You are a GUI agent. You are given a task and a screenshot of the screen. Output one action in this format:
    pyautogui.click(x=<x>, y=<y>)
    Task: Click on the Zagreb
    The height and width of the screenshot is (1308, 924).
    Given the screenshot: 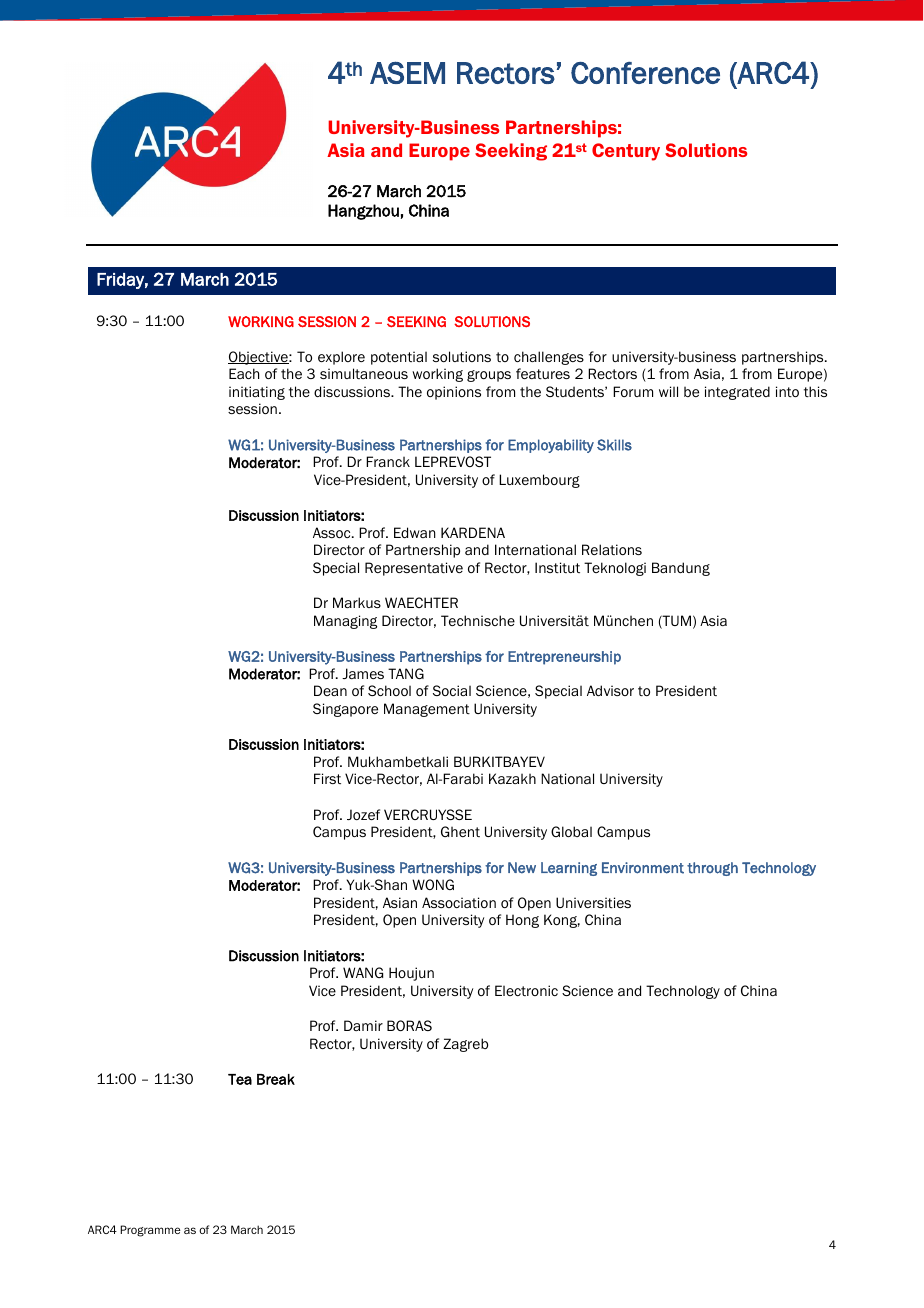 What is the action you would take?
    pyautogui.click(x=465, y=1045)
